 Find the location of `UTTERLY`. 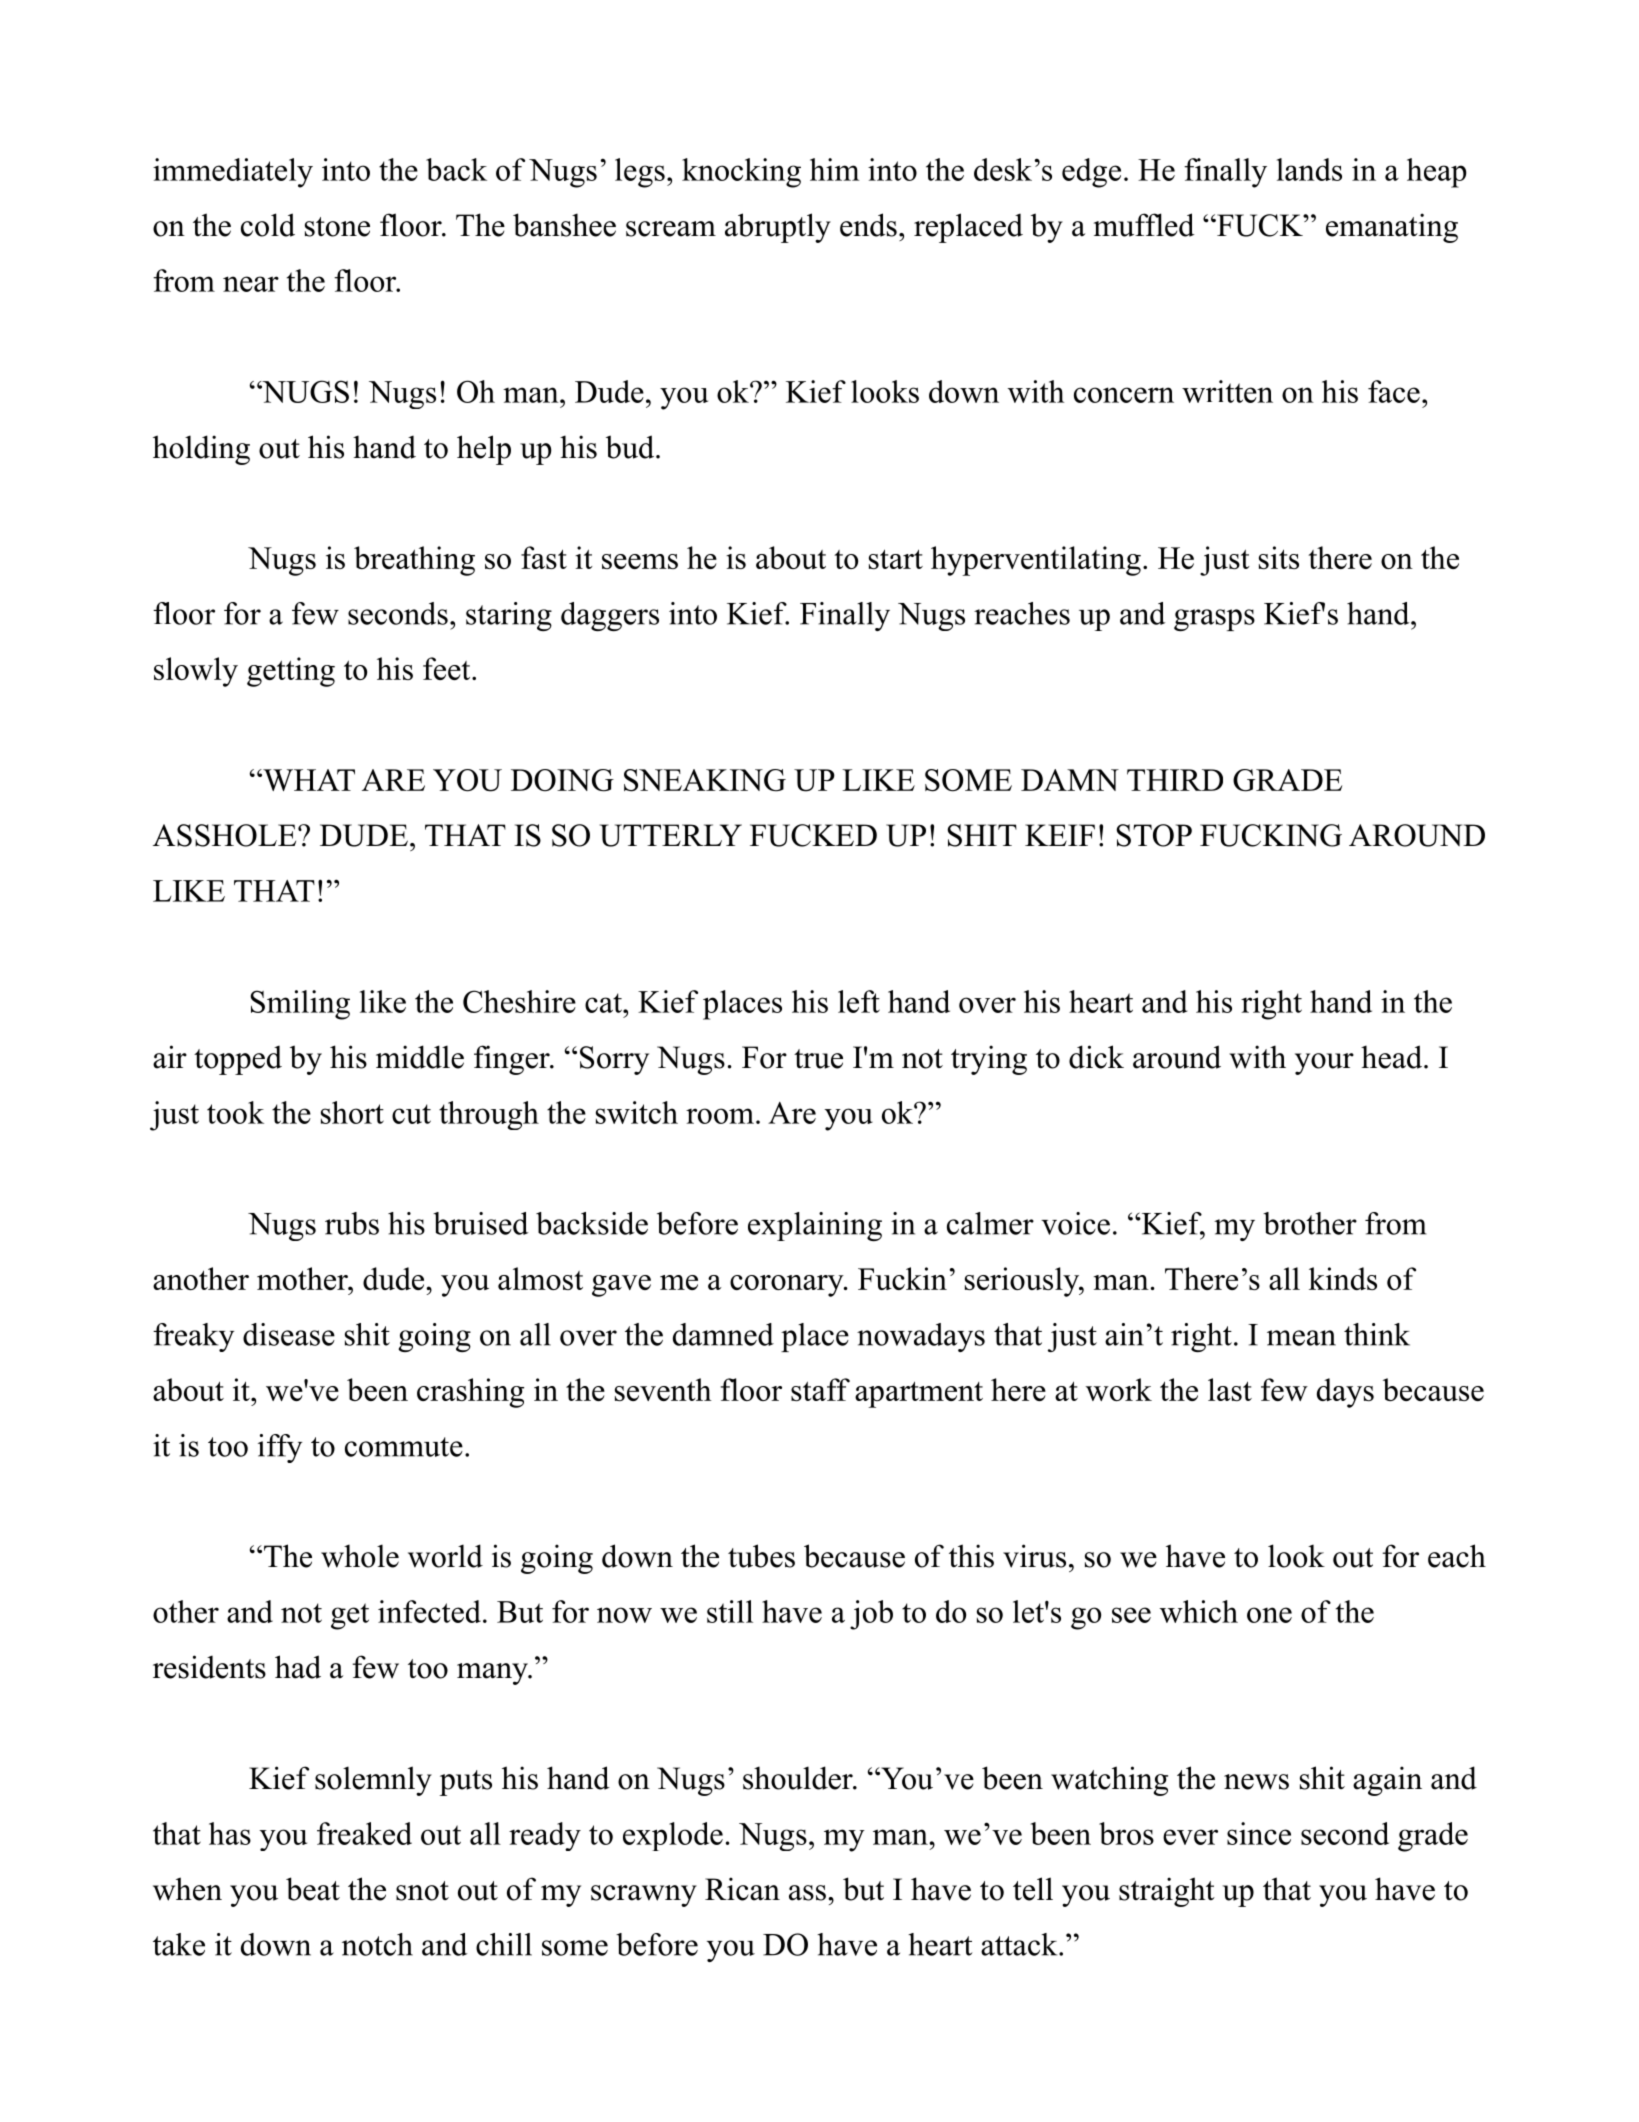

UTTERLY is located at coordinates (671, 835).
